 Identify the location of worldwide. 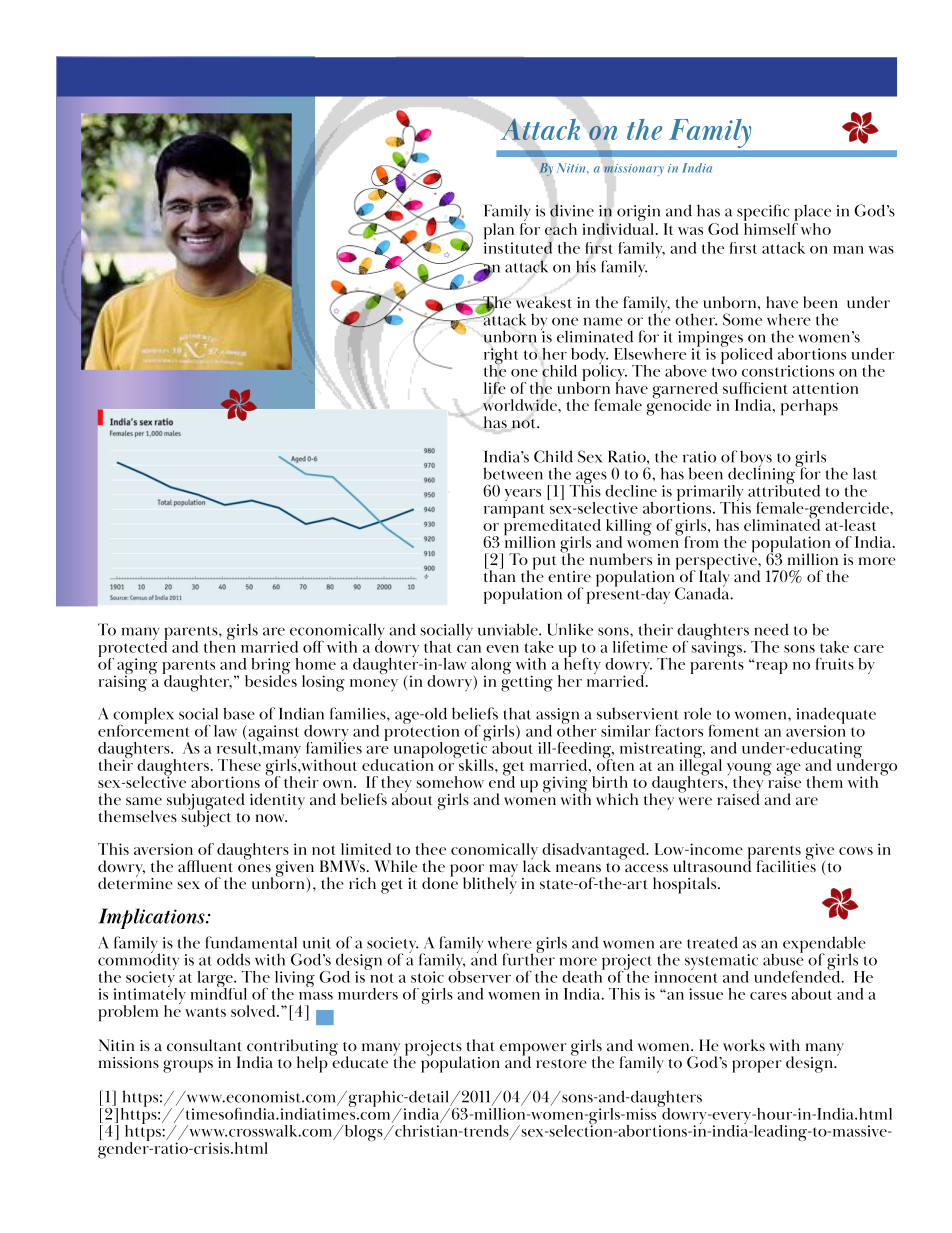
(521, 405).
